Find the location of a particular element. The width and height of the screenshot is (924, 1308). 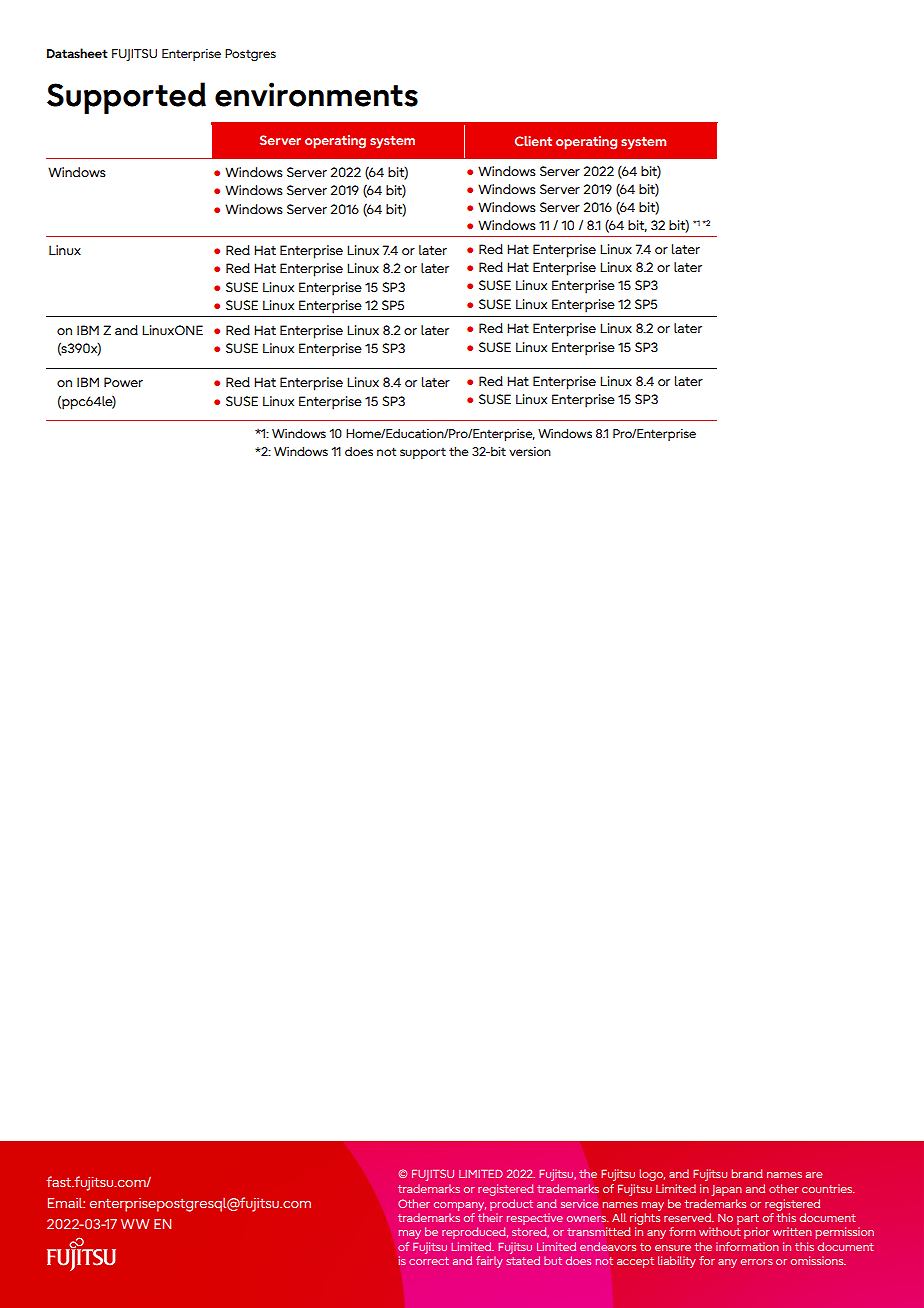

part is located at coordinates (748, 1219).
